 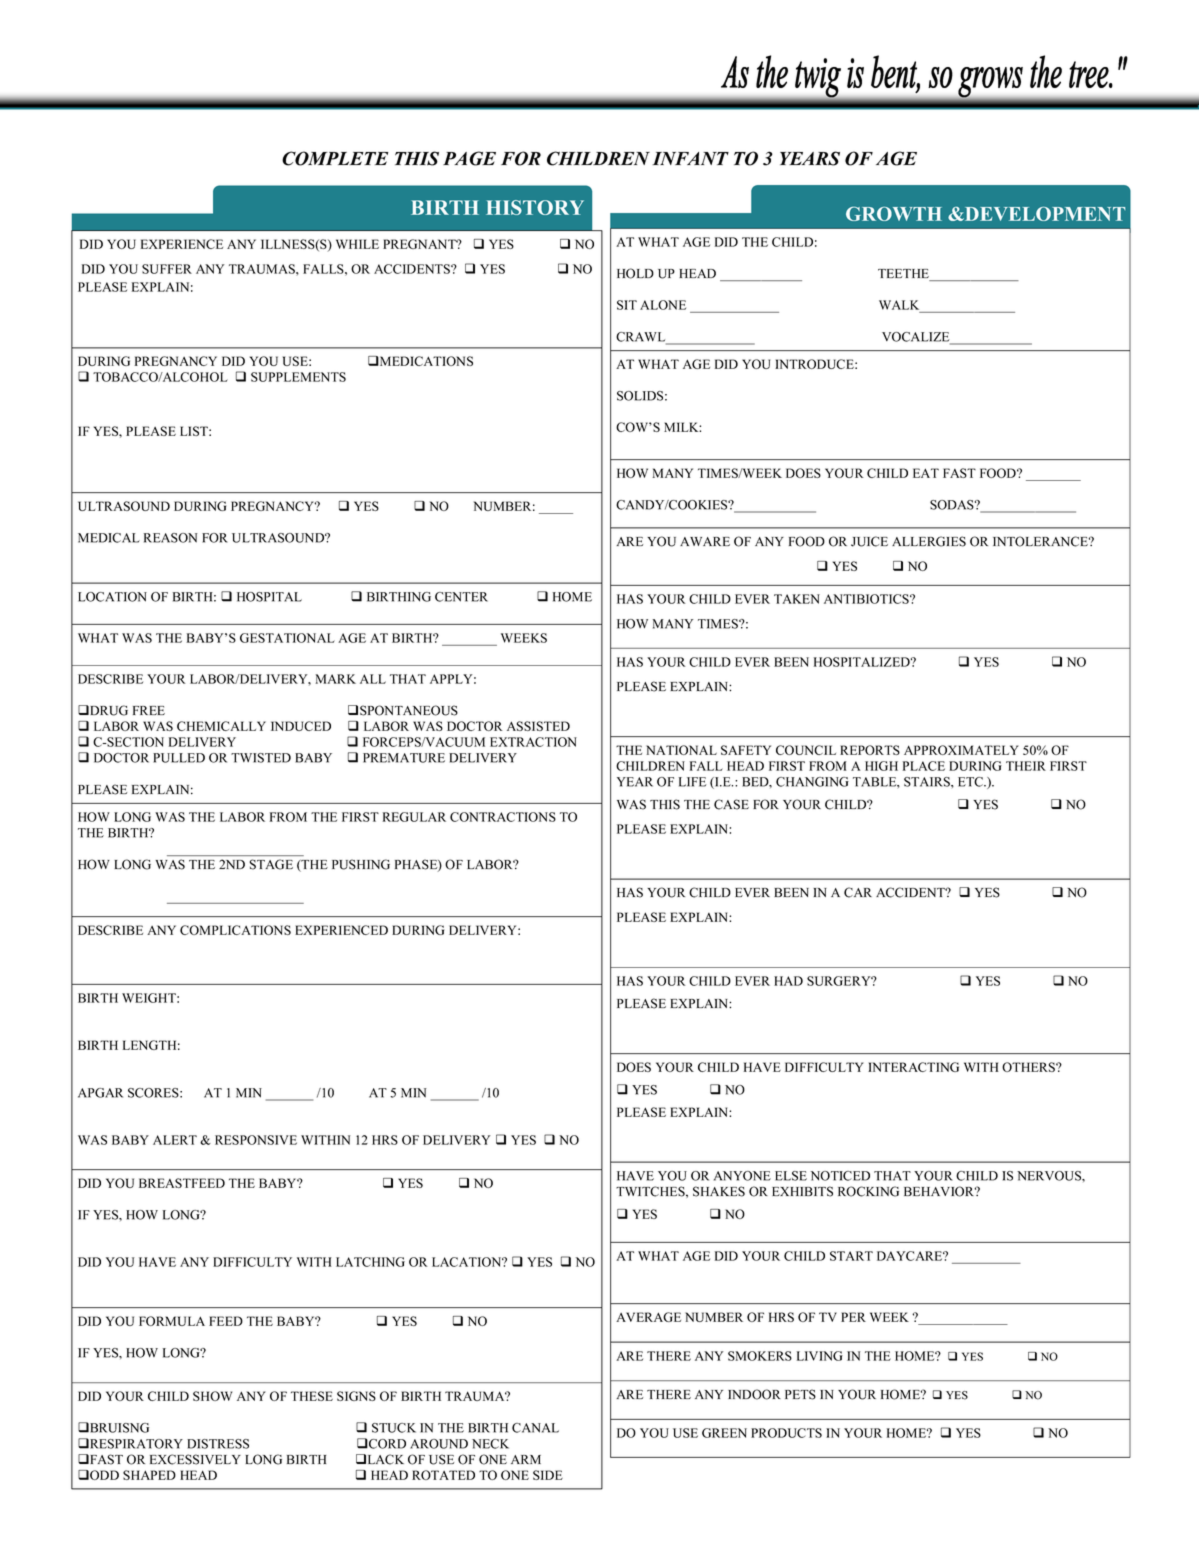 What do you see at coordinates (271, 864) in the document?
I see `STAGE` at bounding box center [271, 864].
